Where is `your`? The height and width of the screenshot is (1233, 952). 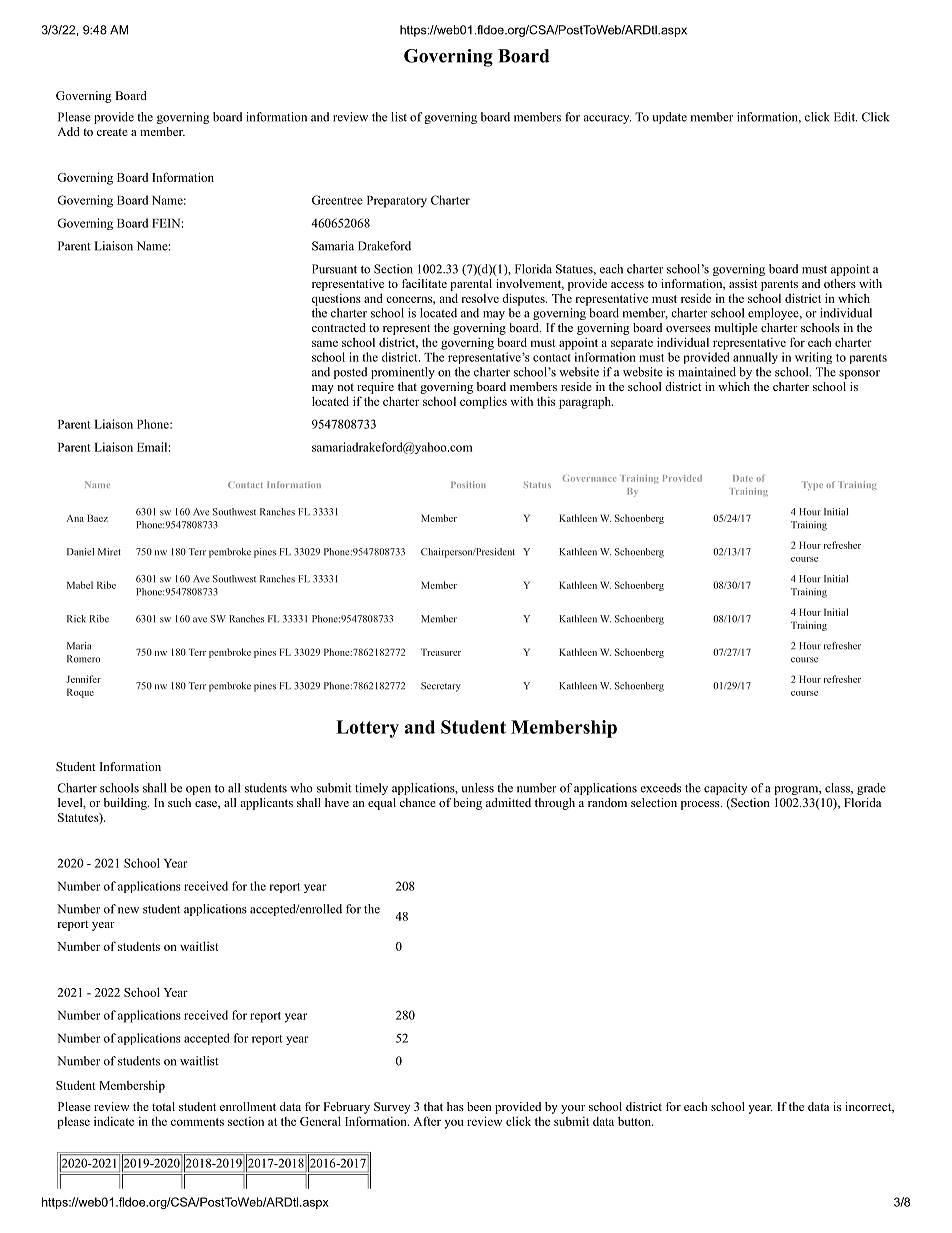
your is located at coordinates (573, 1109).
